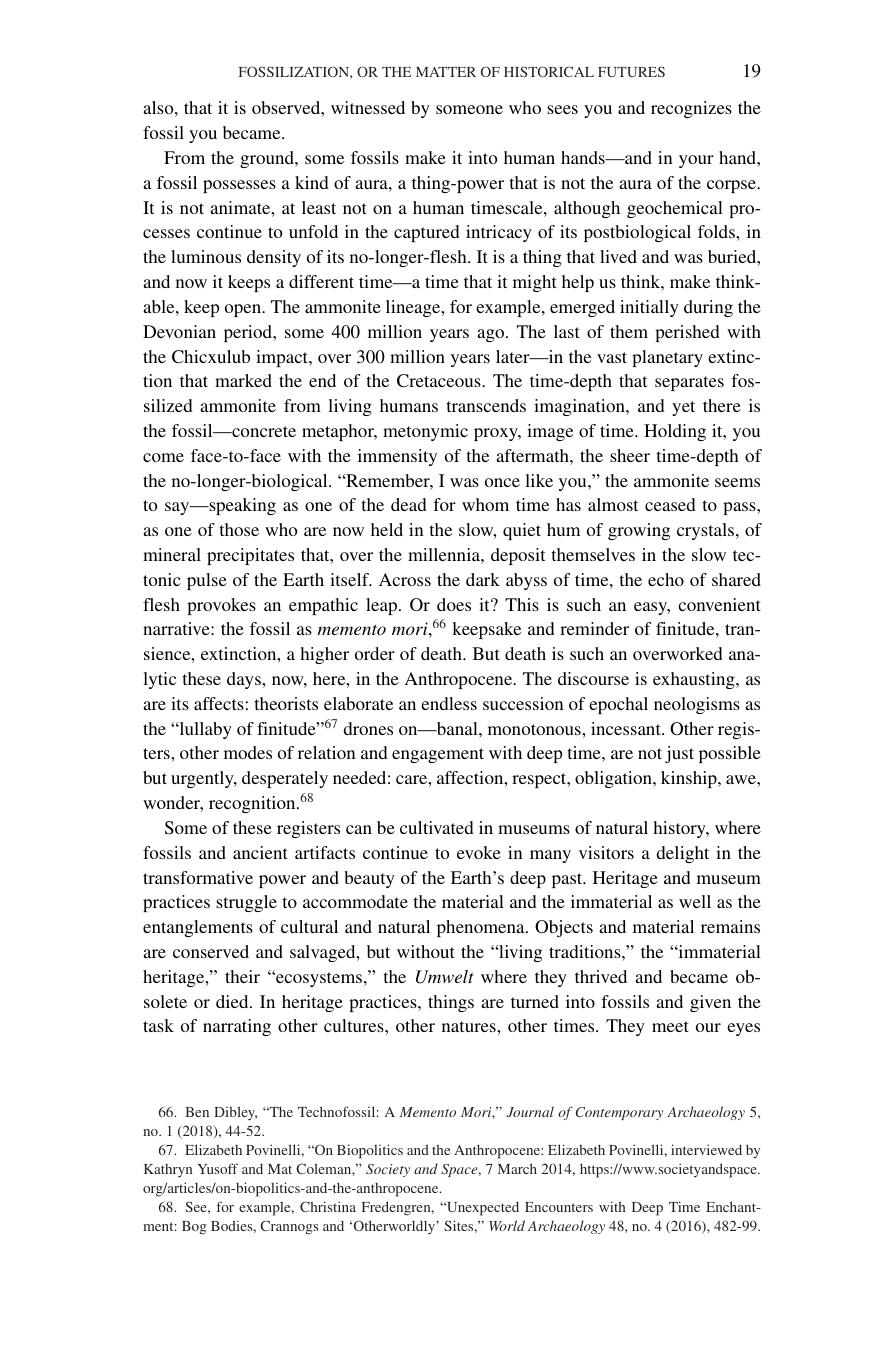 Image resolution: width=896 pixels, height=1362 pixels. Describe the element at coordinates (244, 310) in the screenshot. I see `open` at that location.
